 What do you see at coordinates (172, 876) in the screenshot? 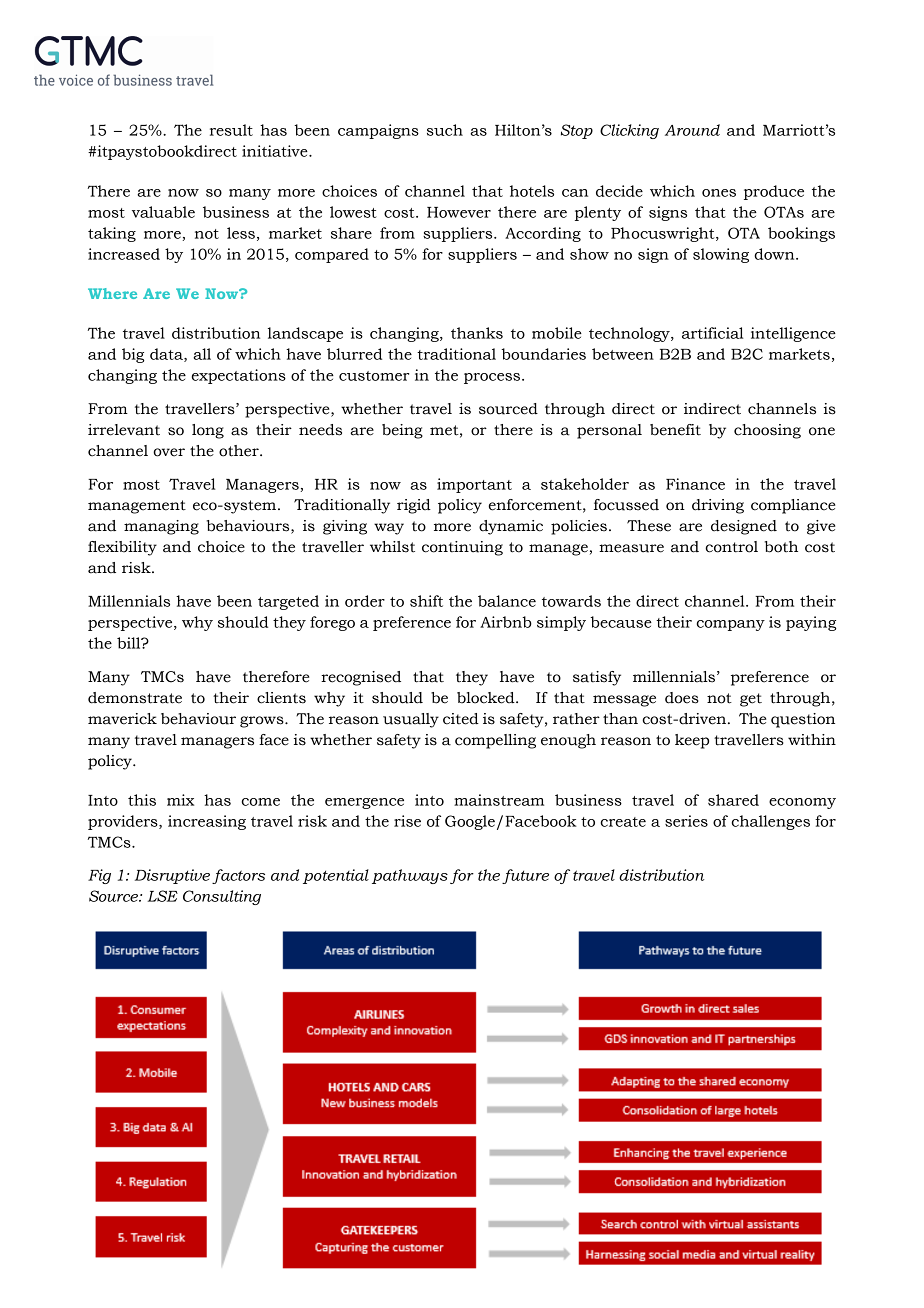
I see `Disruptive` at bounding box center [172, 876].
